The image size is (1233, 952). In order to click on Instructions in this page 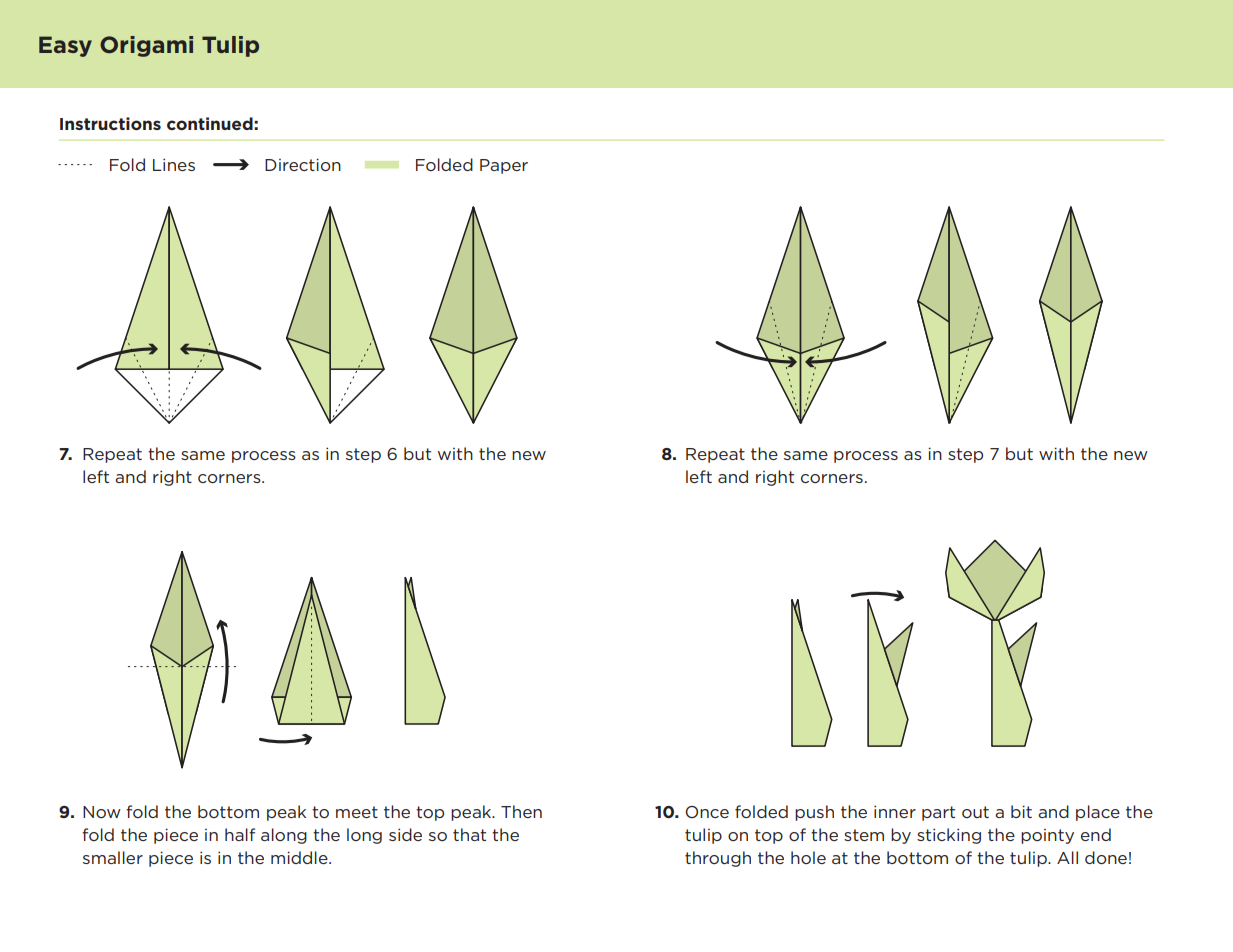, I will do `click(110, 123)`.
